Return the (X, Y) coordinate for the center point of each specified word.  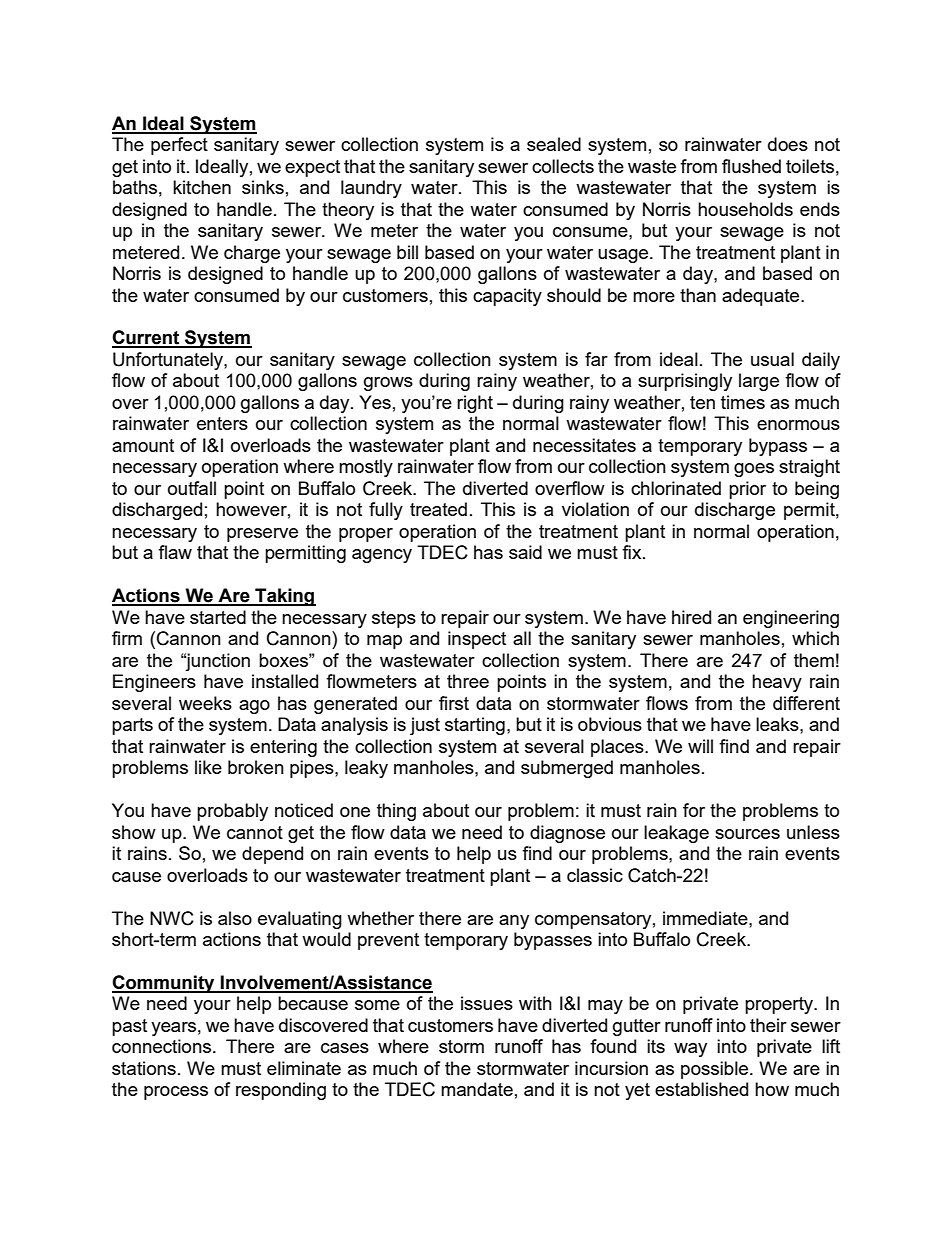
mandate (477, 1089)
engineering (791, 619)
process (176, 1093)
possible (716, 1070)
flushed (751, 166)
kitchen (202, 187)
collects (563, 166)
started (218, 617)
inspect (477, 640)
